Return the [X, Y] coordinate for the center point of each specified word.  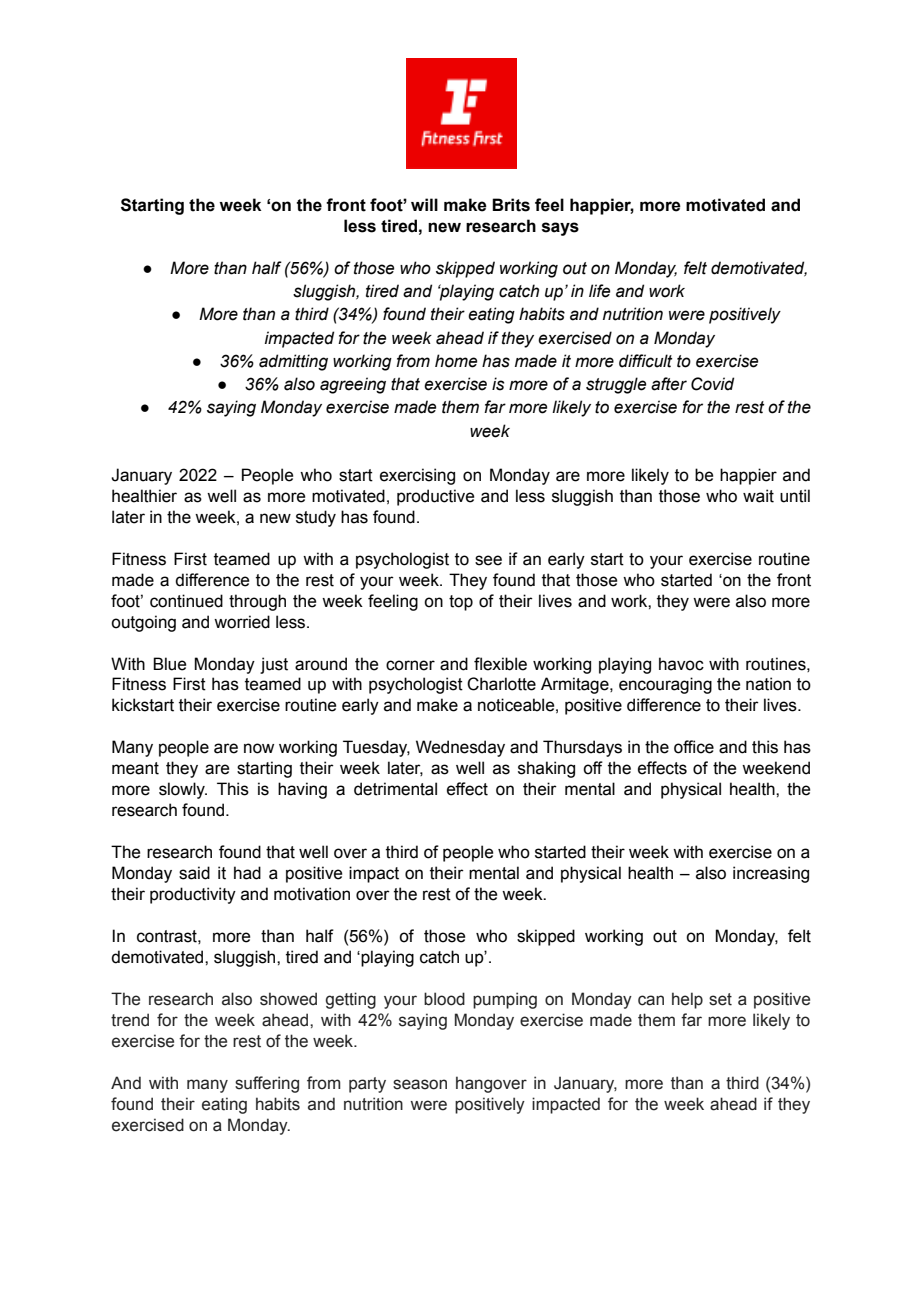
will [424, 204]
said [194, 873]
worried [242, 622]
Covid [712, 384]
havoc [681, 664]
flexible [500, 664]
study [316, 518]
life [599, 291]
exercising [417, 476]
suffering [267, 1084]
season [420, 1084]
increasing [771, 874]
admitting [293, 362]
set [720, 999]
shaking [546, 769]
